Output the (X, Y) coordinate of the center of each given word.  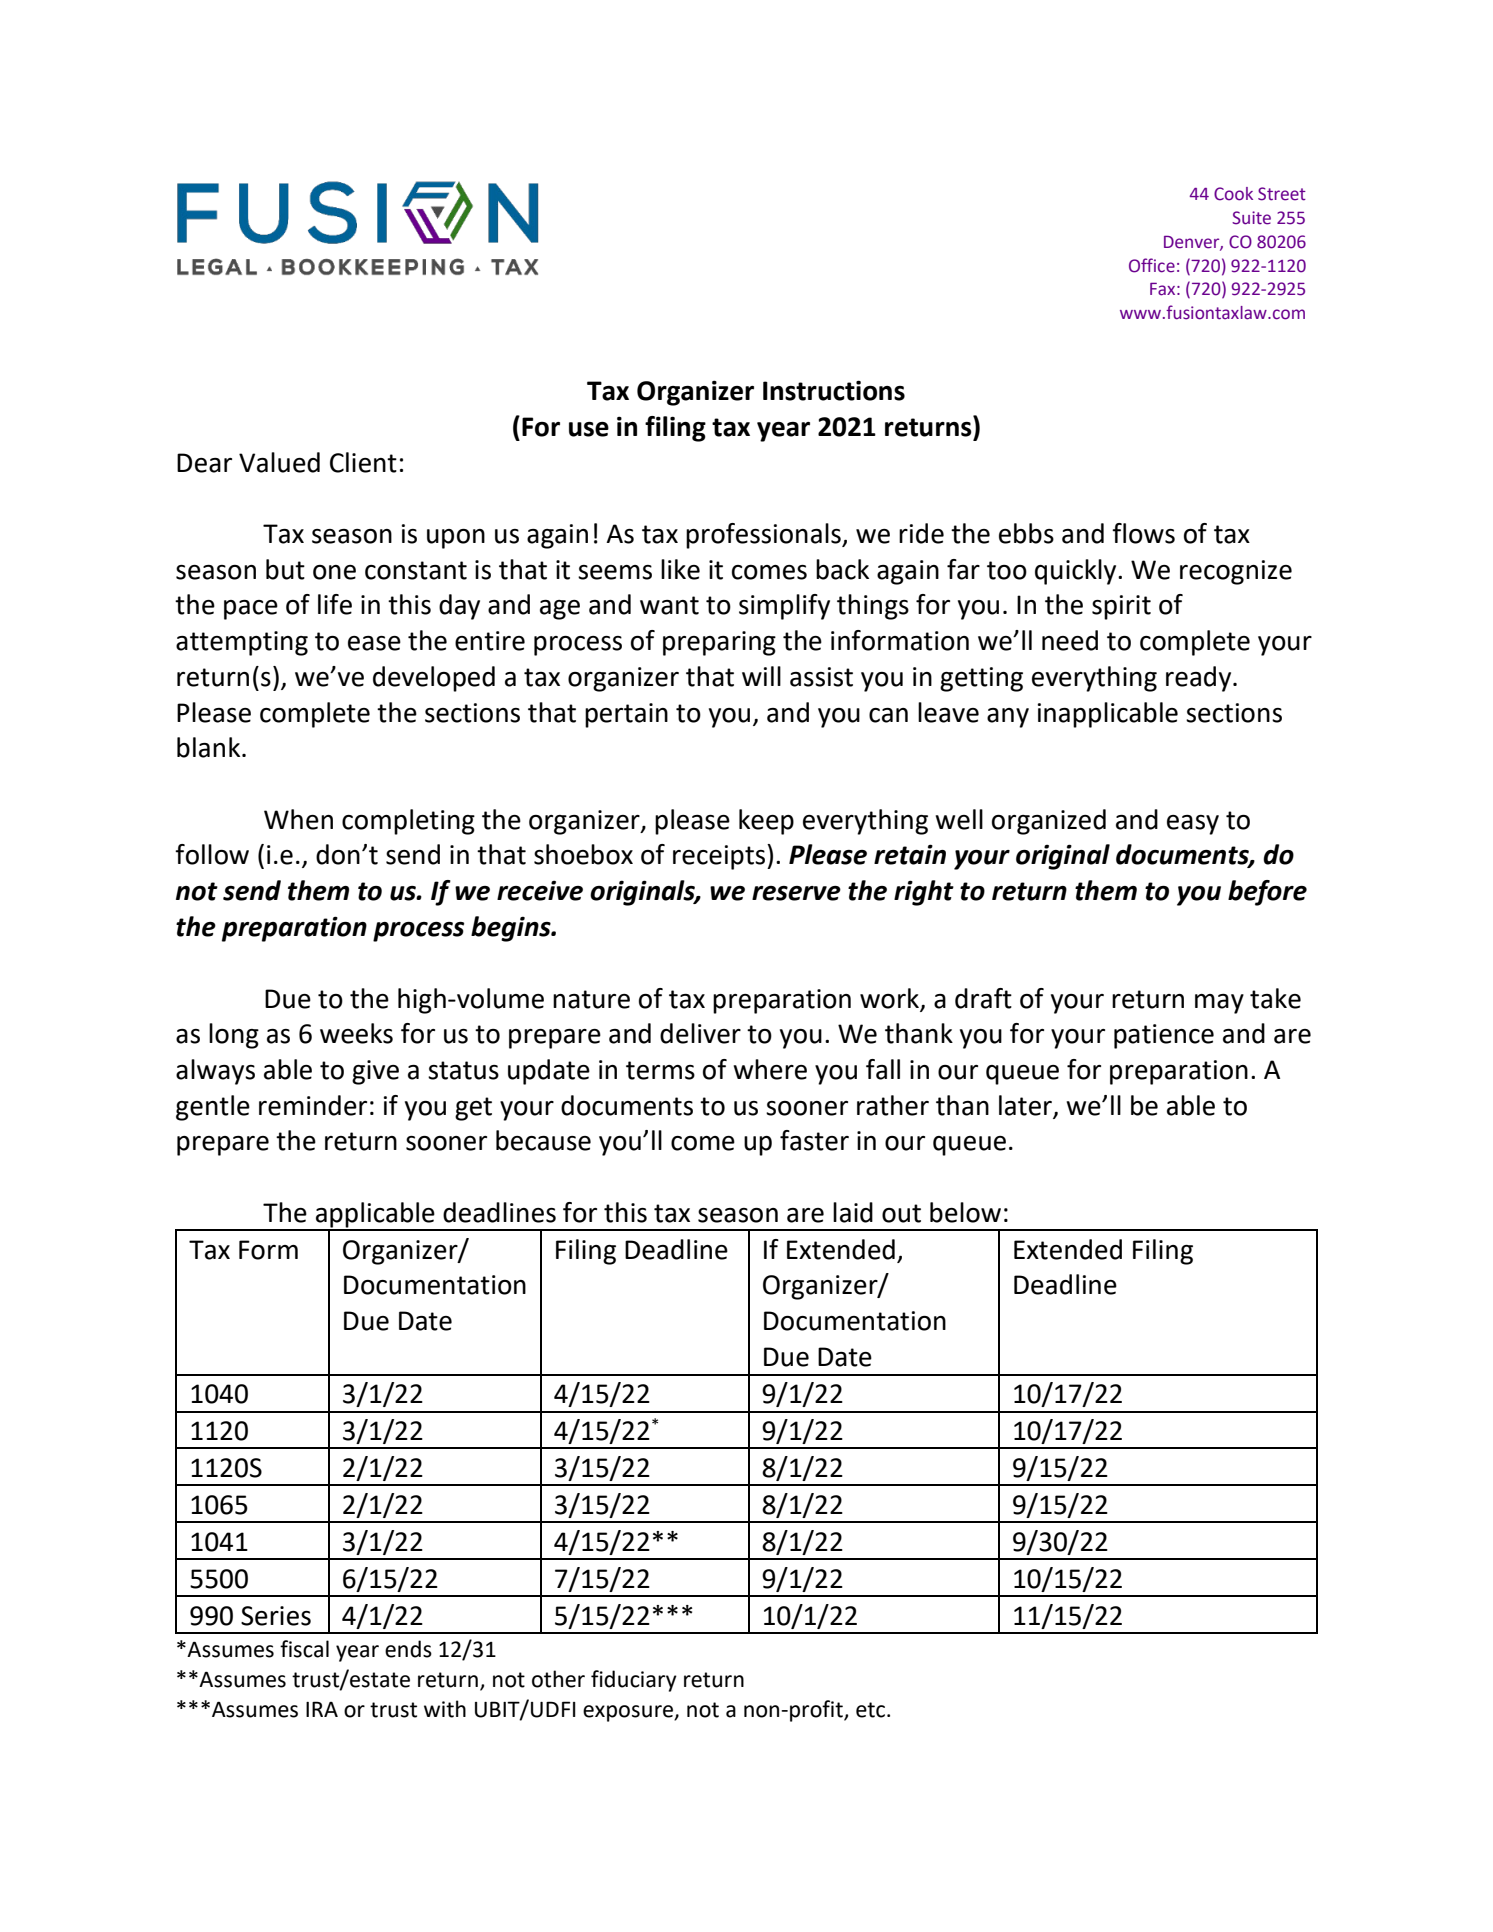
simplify (784, 607)
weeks (356, 1033)
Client (363, 462)
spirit (1121, 607)
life (335, 604)
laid (853, 1212)
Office (1152, 265)
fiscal (304, 1649)
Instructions (834, 390)
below (965, 1212)
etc (872, 1710)
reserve (796, 893)
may (1219, 1004)
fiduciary (634, 1681)
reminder (313, 1105)
